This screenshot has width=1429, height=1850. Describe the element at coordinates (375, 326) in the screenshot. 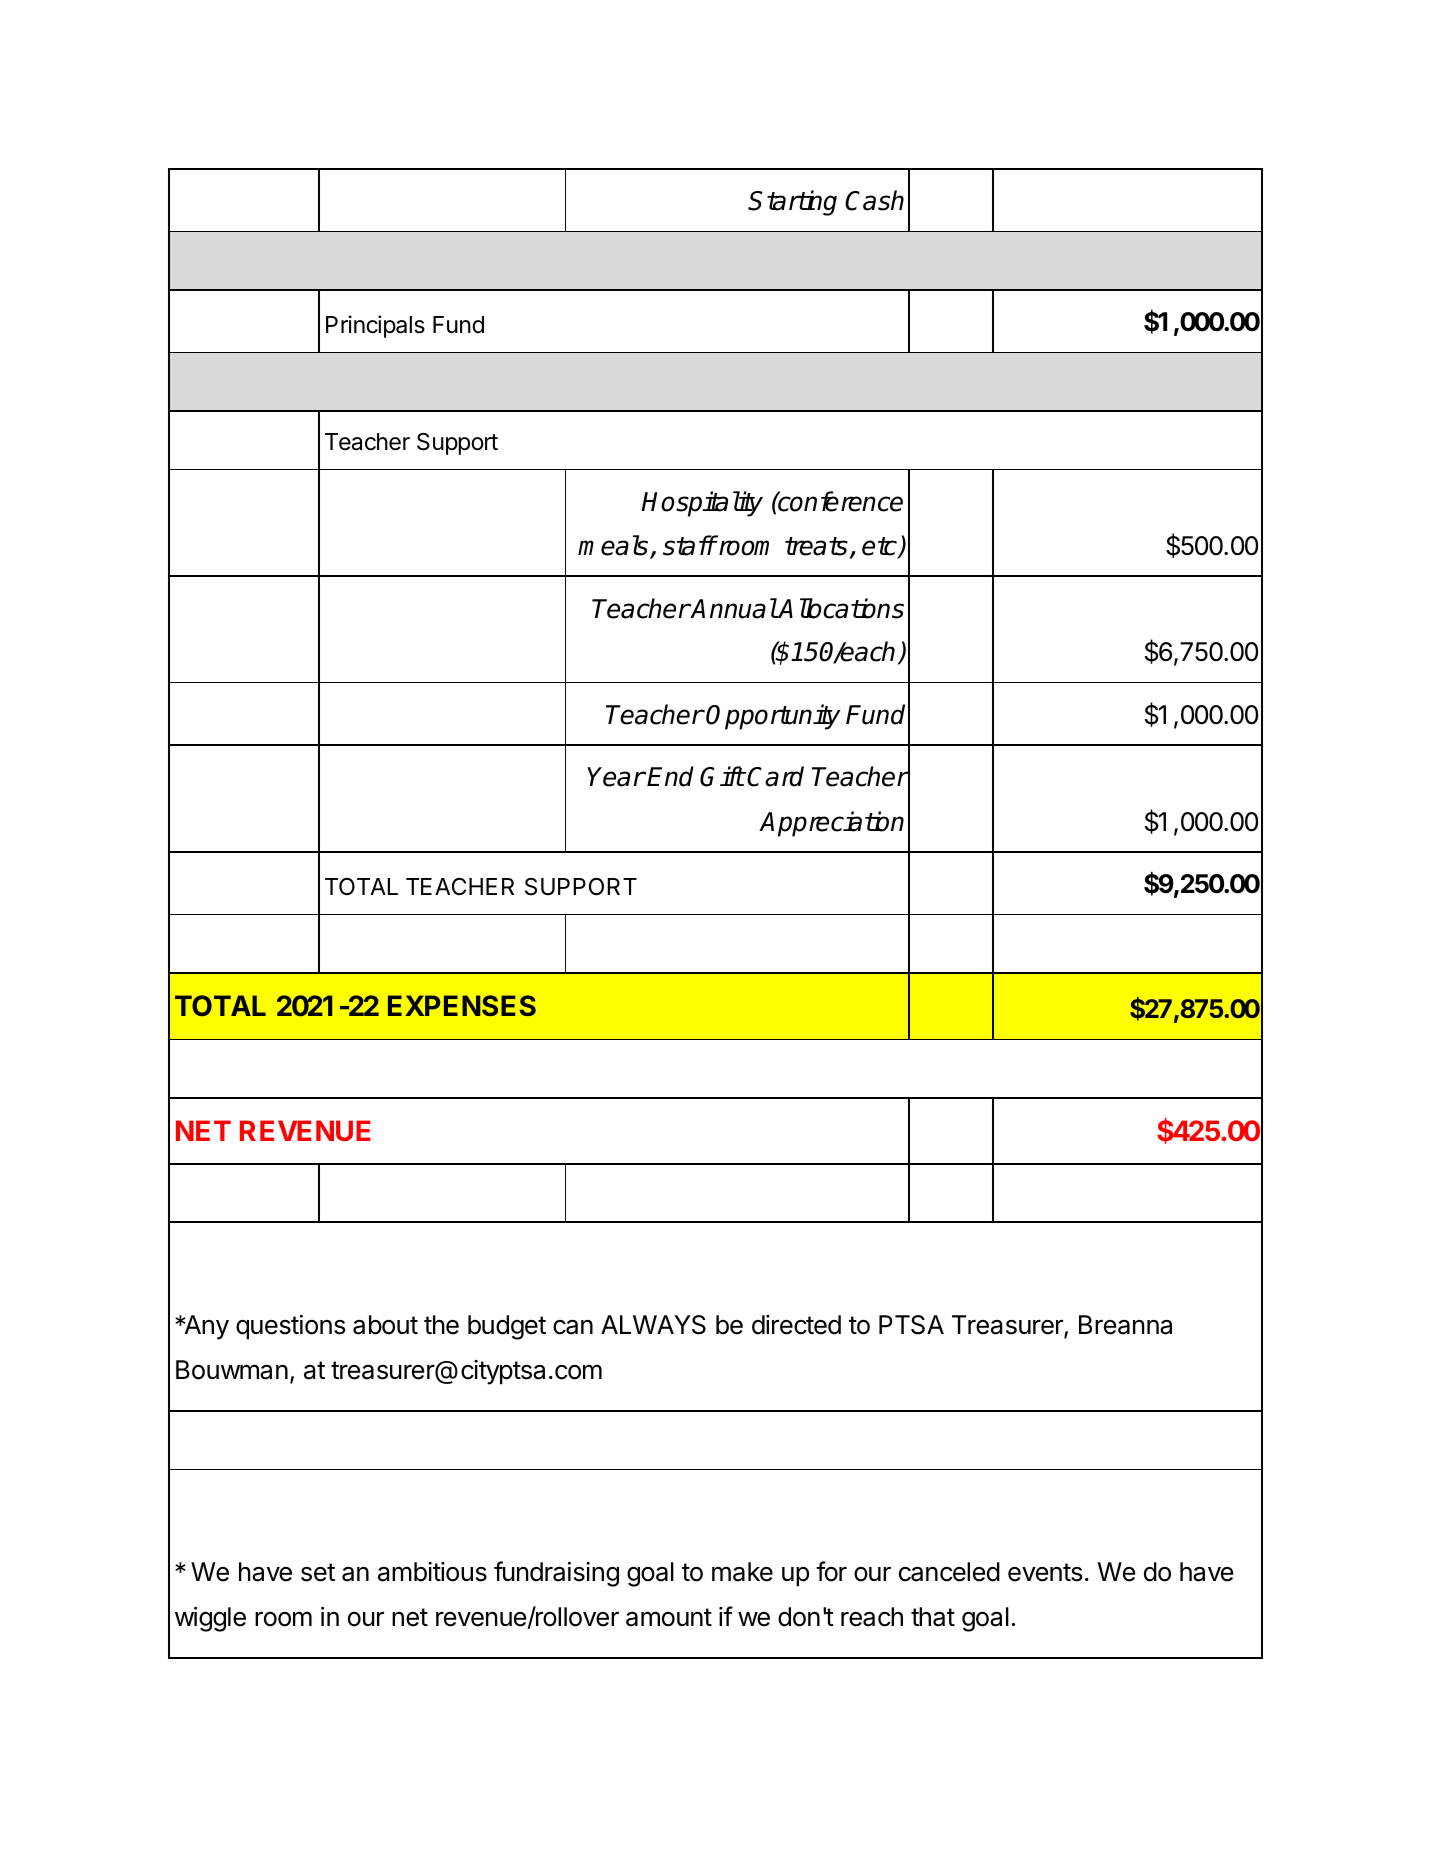

I see `Principals` at that location.
